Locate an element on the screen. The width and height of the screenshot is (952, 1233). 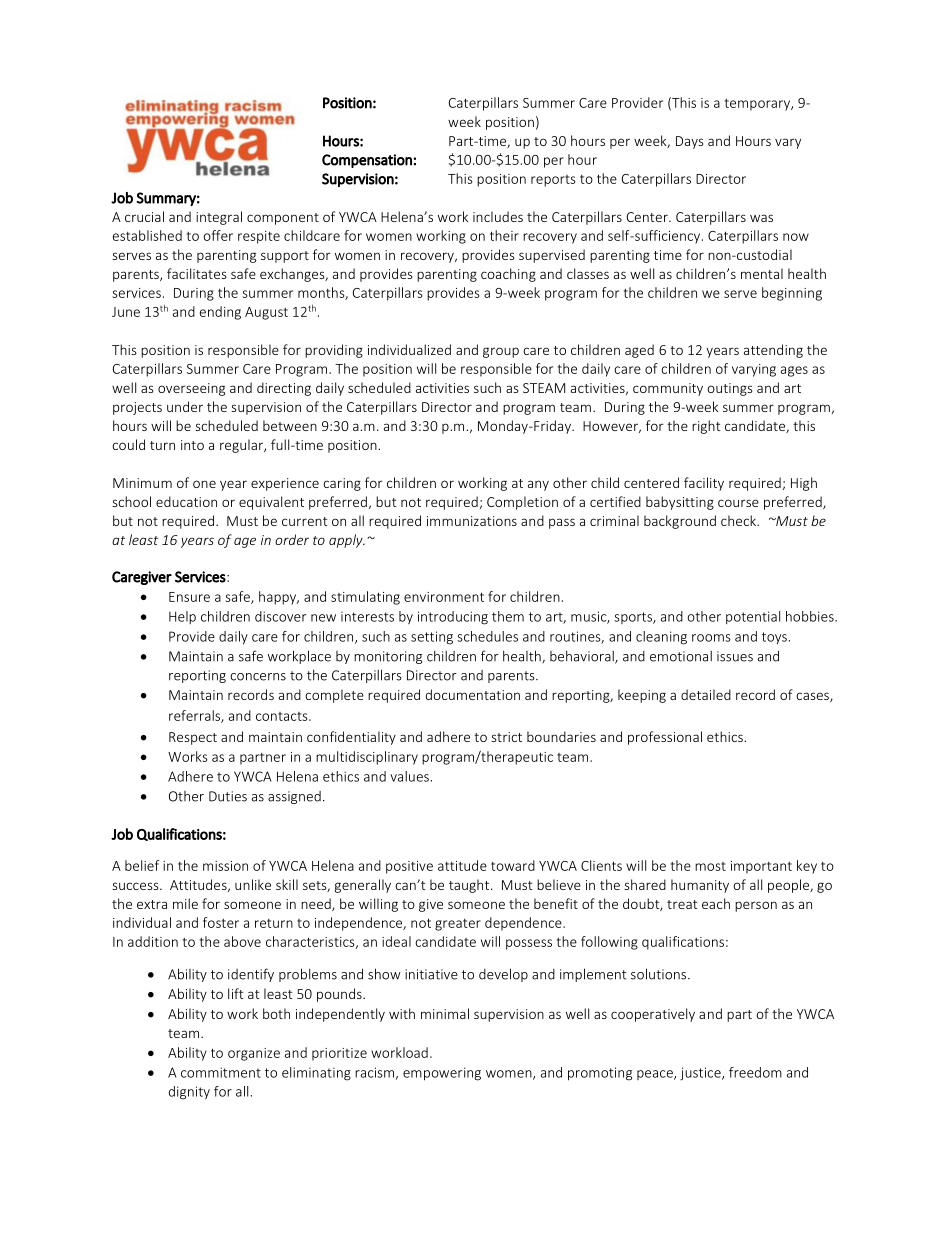
professional is located at coordinates (665, 738).
